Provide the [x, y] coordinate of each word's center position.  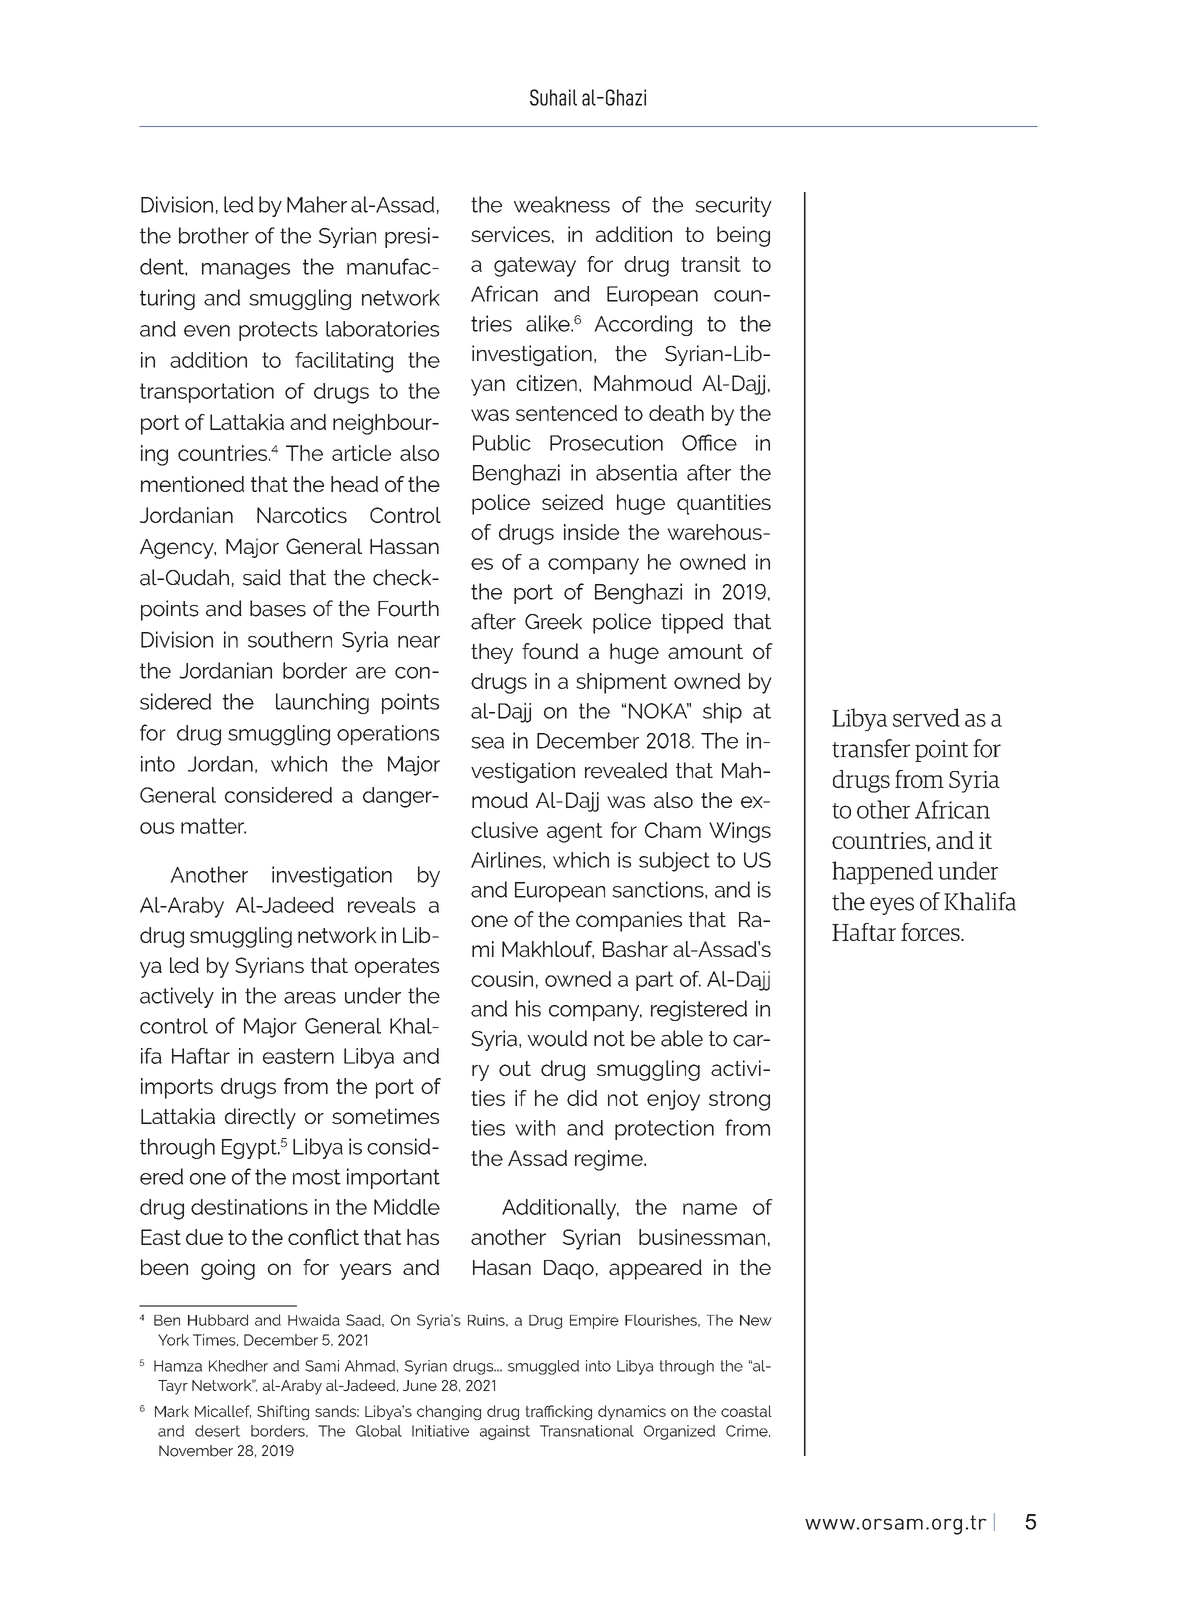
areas [310, 998]
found [550, 651]
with [535, 1128]
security [733, 206]
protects [278, 331]
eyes [892, 906]
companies [629, 921]
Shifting [283, 1412]
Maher [317, 204]
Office [709, 442]
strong [739, 1101]
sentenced [566, 413]
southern [290, 639]
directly [260, 1118]
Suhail [553, 97]
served [926, 717]
